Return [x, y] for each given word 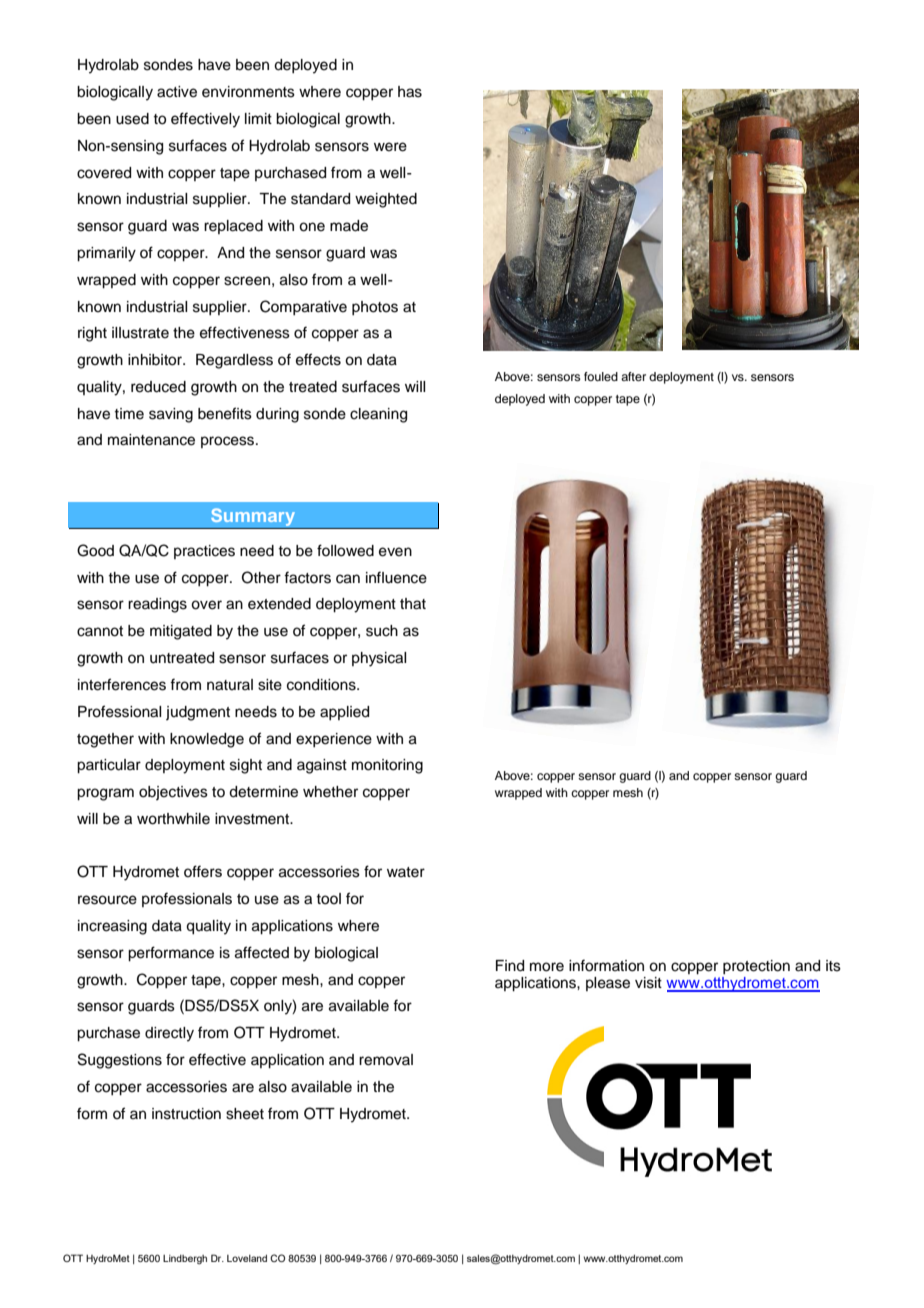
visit [648, 983]
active [177, 92]
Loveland [247, 1258]
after [633, 376]
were [390, 147]
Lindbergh [185, 1259]
